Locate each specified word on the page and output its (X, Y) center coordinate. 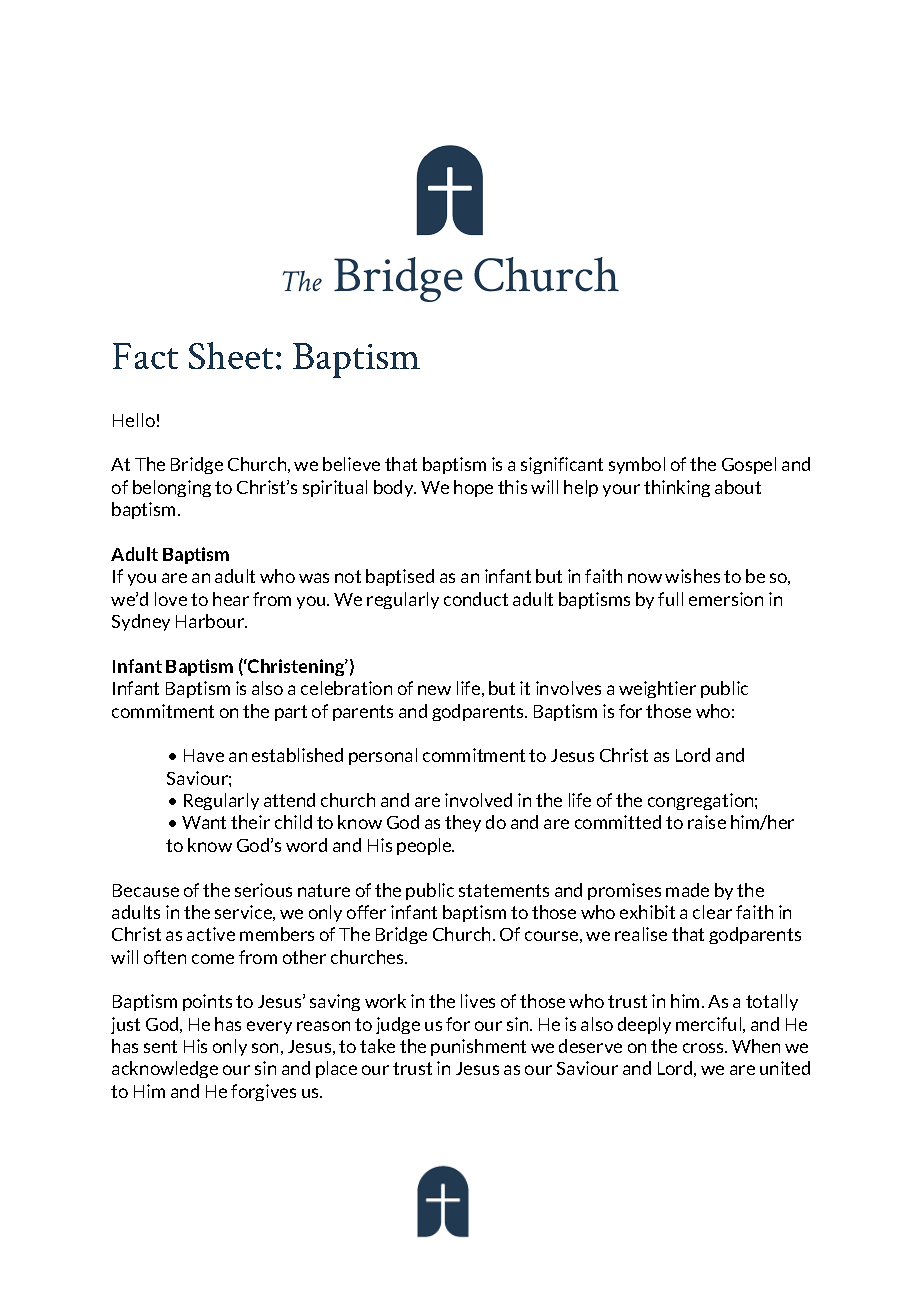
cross (705, 1048)
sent (160, 1046)
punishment (478, 1047)
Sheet (231, 355)
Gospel (749, 465)
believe (351, 464)
